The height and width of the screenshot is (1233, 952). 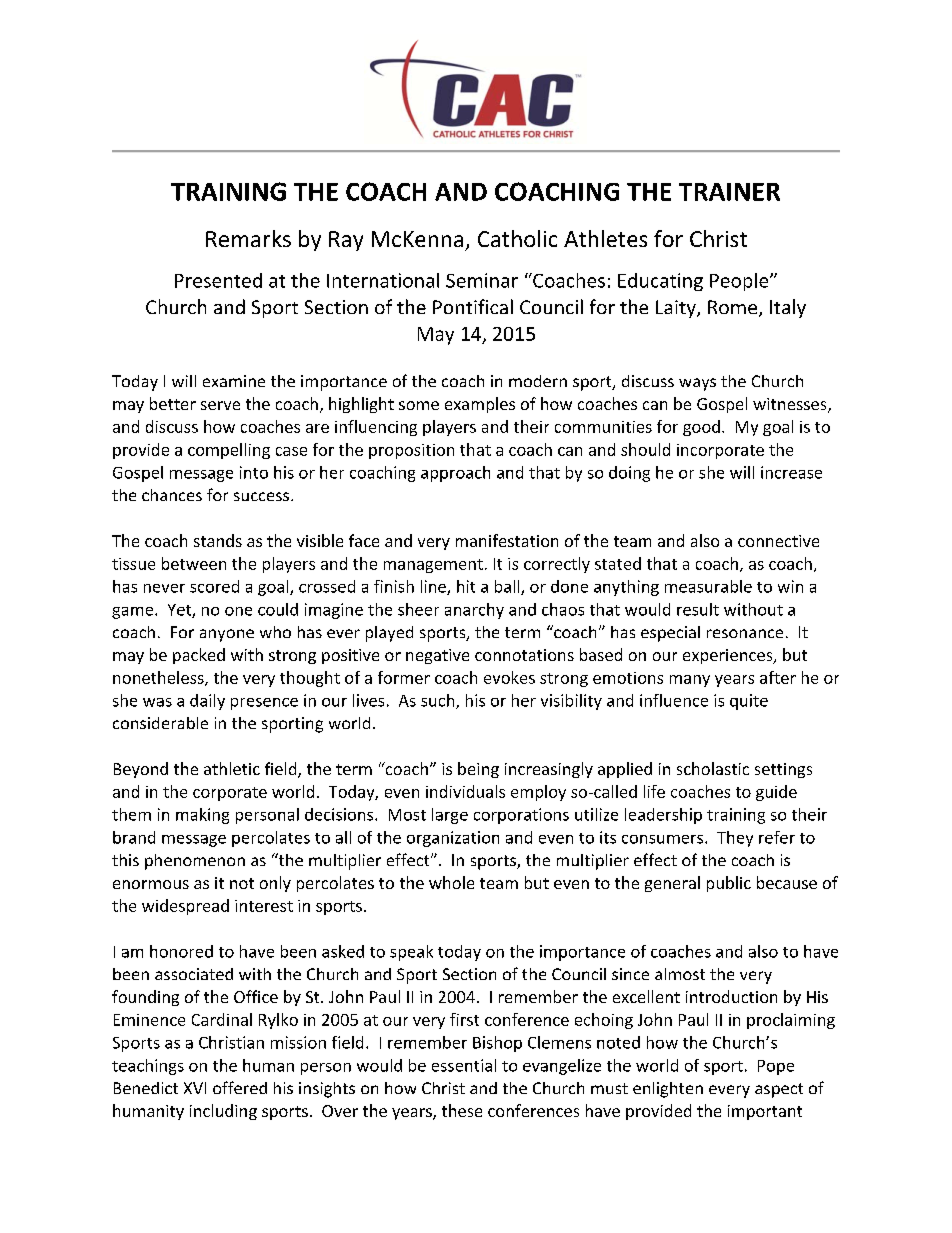 What do you see at coordinates (172, 495) in the screenshot?
I see `chances` at bounding box center [172, 495].
